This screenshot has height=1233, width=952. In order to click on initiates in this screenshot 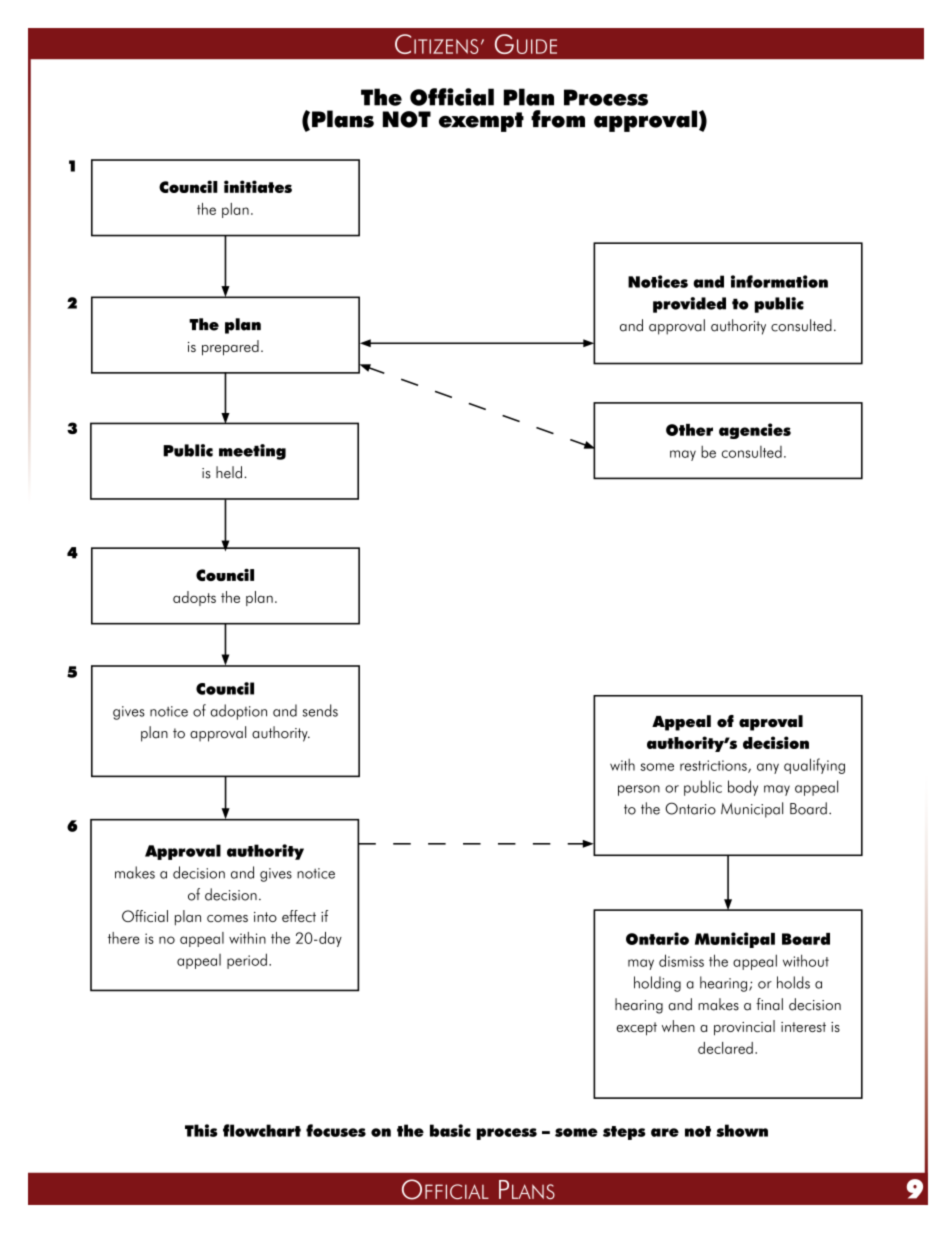, I will do `click(258, 186)`.
